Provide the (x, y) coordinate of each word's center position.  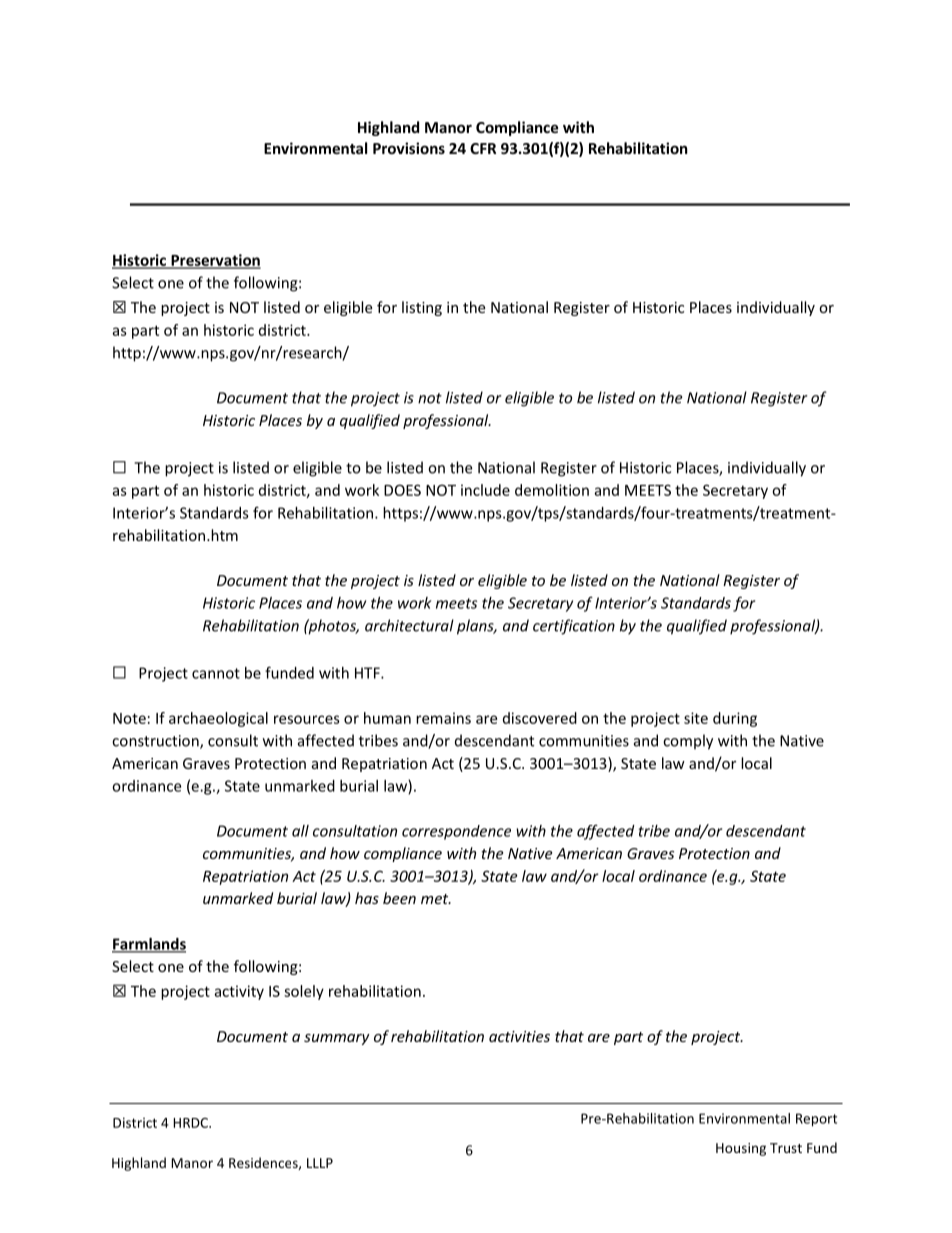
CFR (483, 148)
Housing (741, 1149)
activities (519, 1036)
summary (337, 1039)
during (735, 719)
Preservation (215, 261)
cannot (216, 673)
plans (476, 627)
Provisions (409, 148)
